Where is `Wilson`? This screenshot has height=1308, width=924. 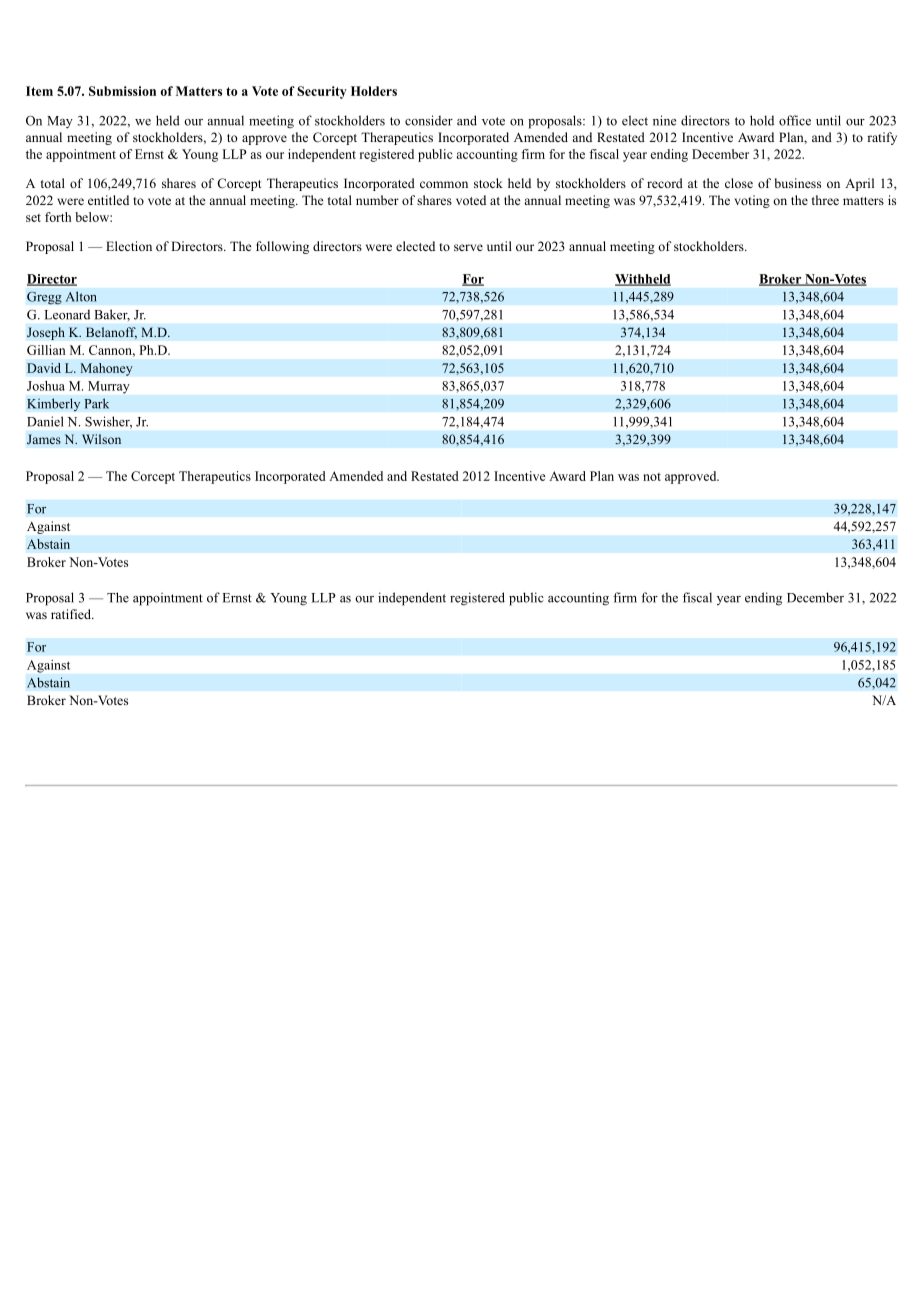 Wilson is located at coordinates (101, 439).
